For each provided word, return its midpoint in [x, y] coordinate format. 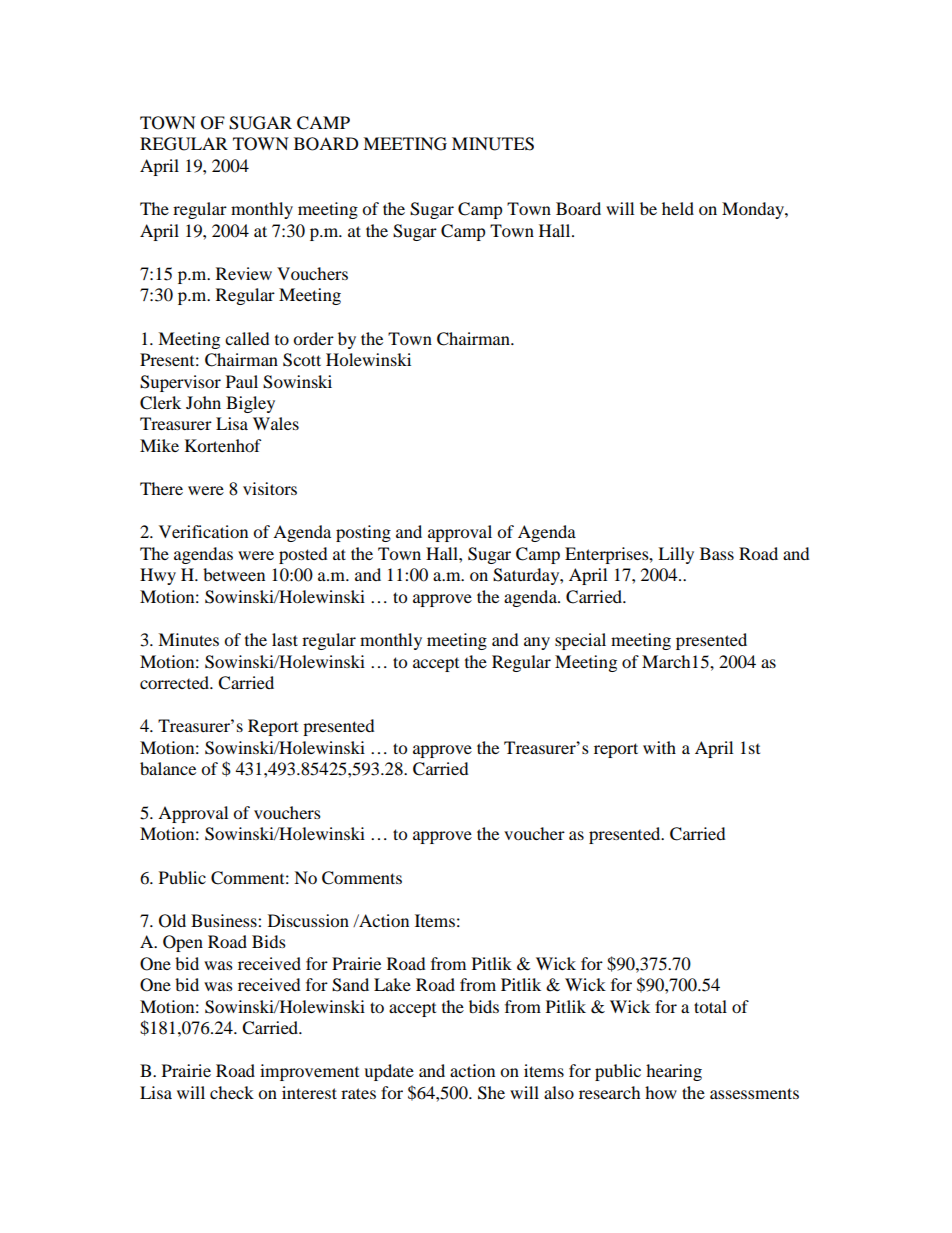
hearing [674, 1072]
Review [244, 273]
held [678, 208]
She [491, 1093]
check [232, 1092]
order [313, 338]
